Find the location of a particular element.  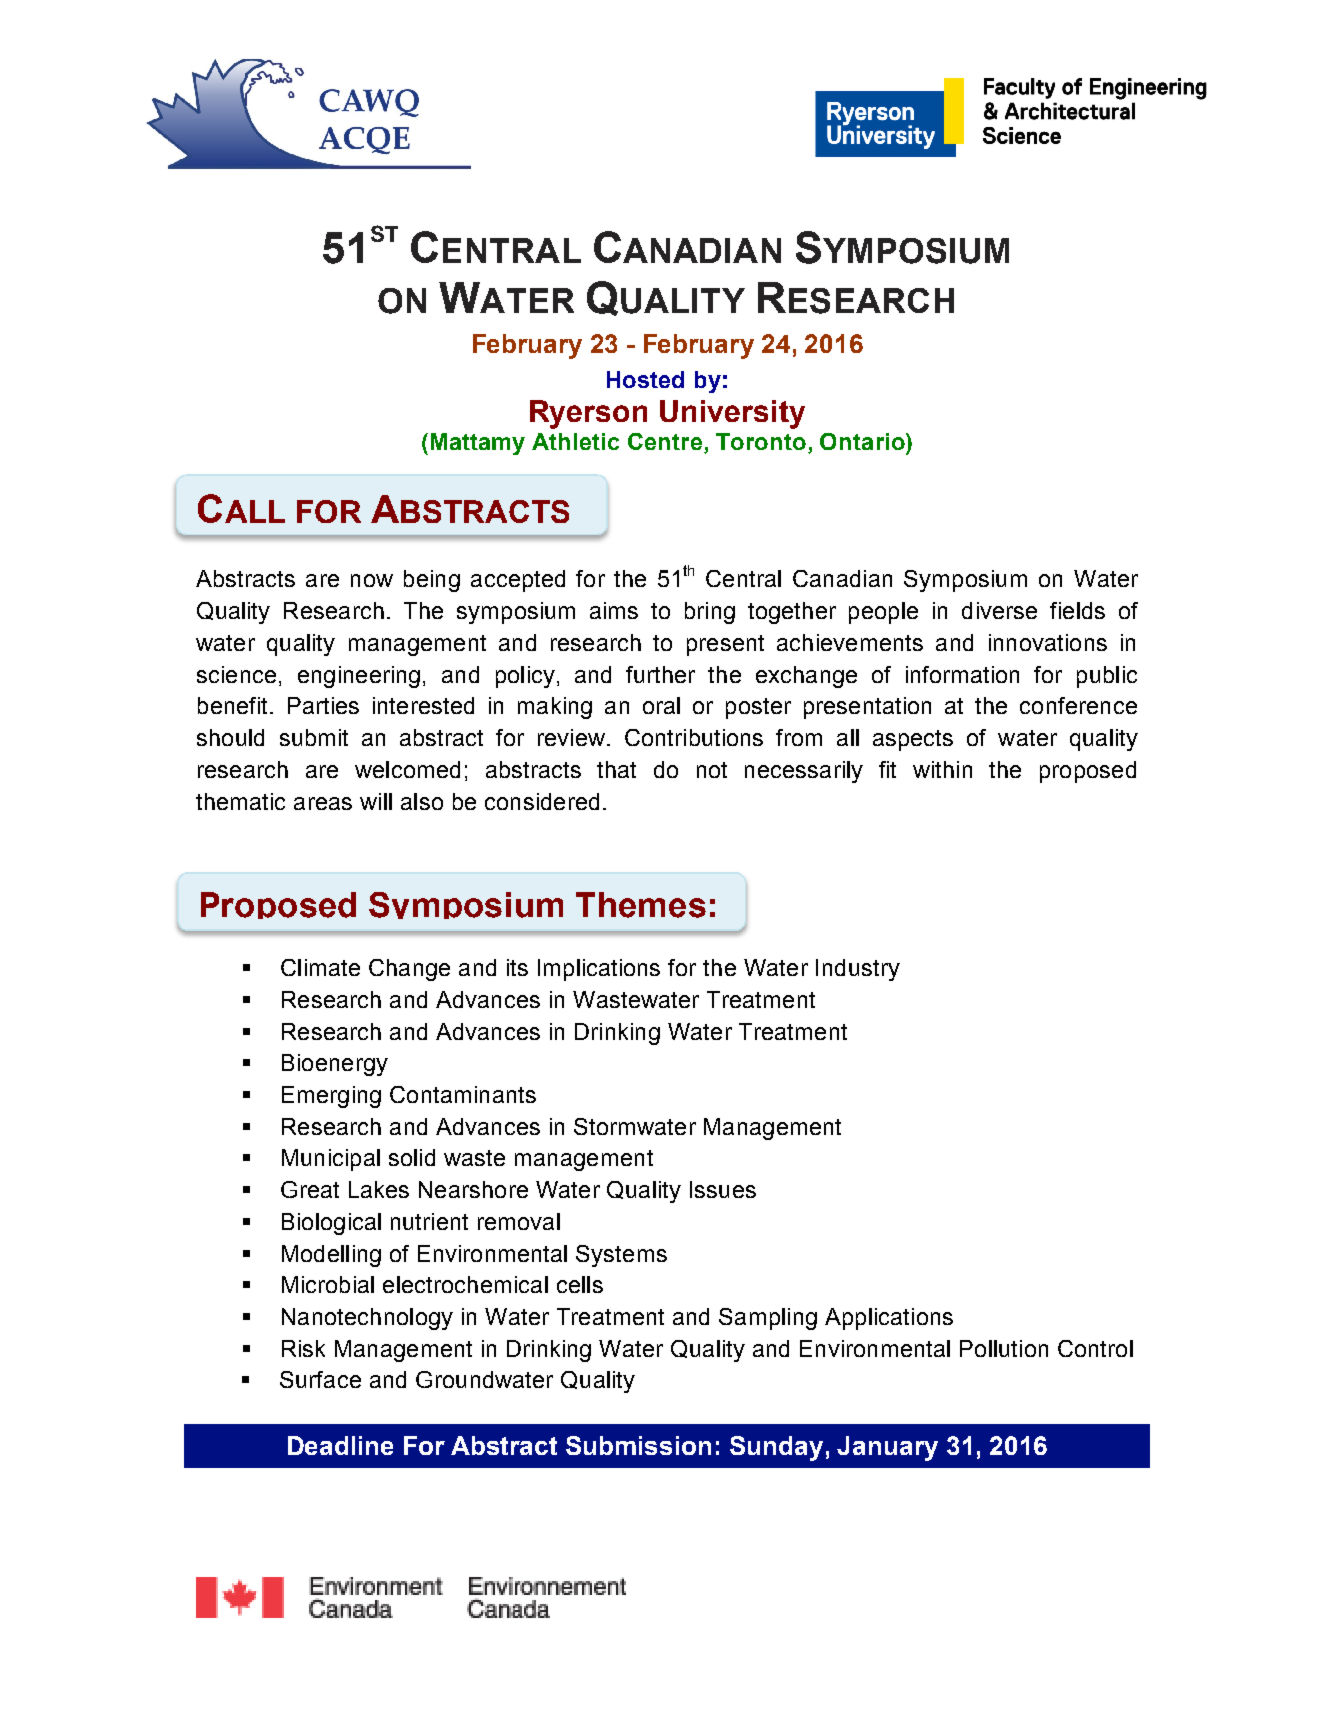

Issues is located at coordinates (723, 1189).
